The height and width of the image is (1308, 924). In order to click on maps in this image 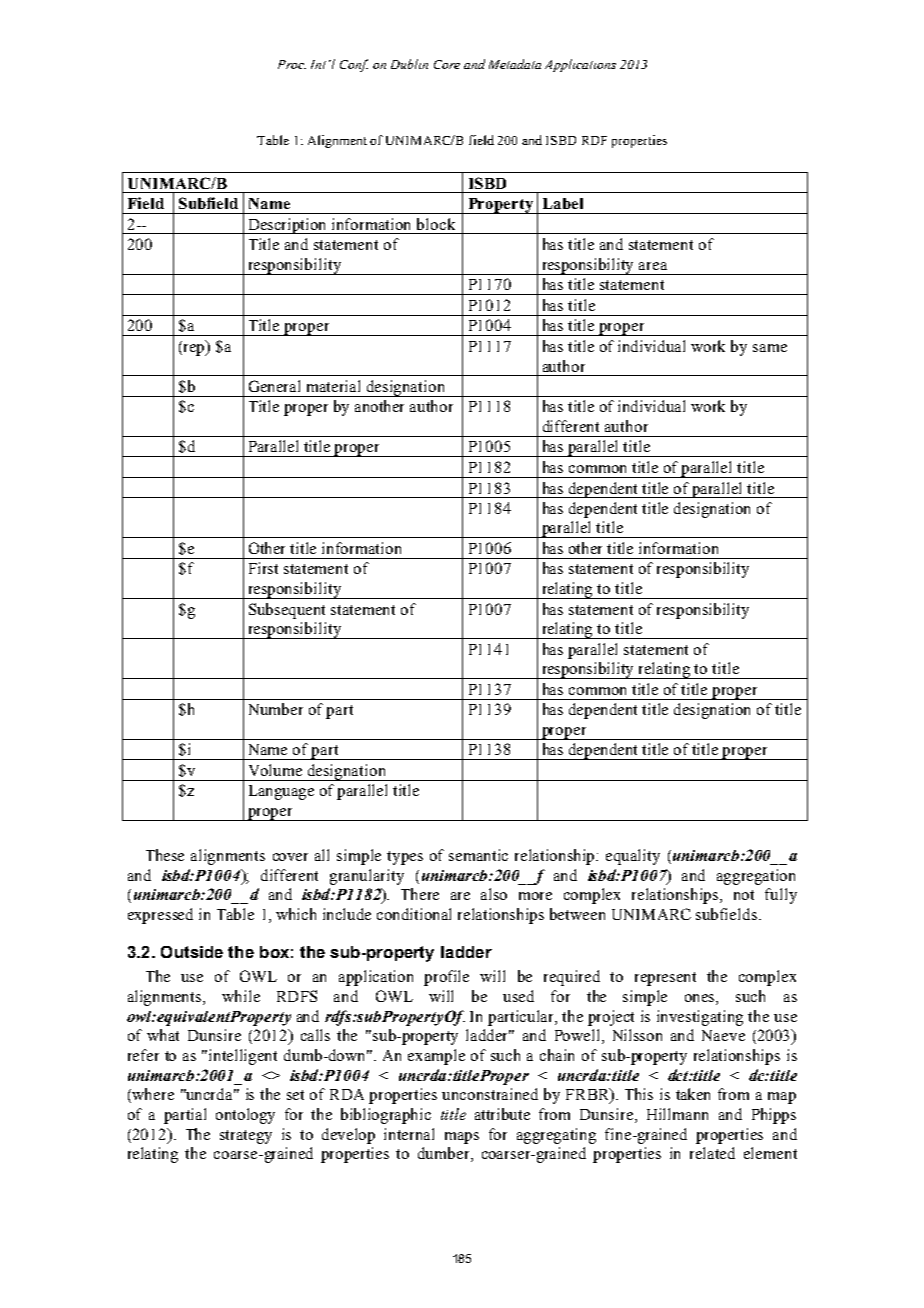, I will do `click(462, 1138)`.
